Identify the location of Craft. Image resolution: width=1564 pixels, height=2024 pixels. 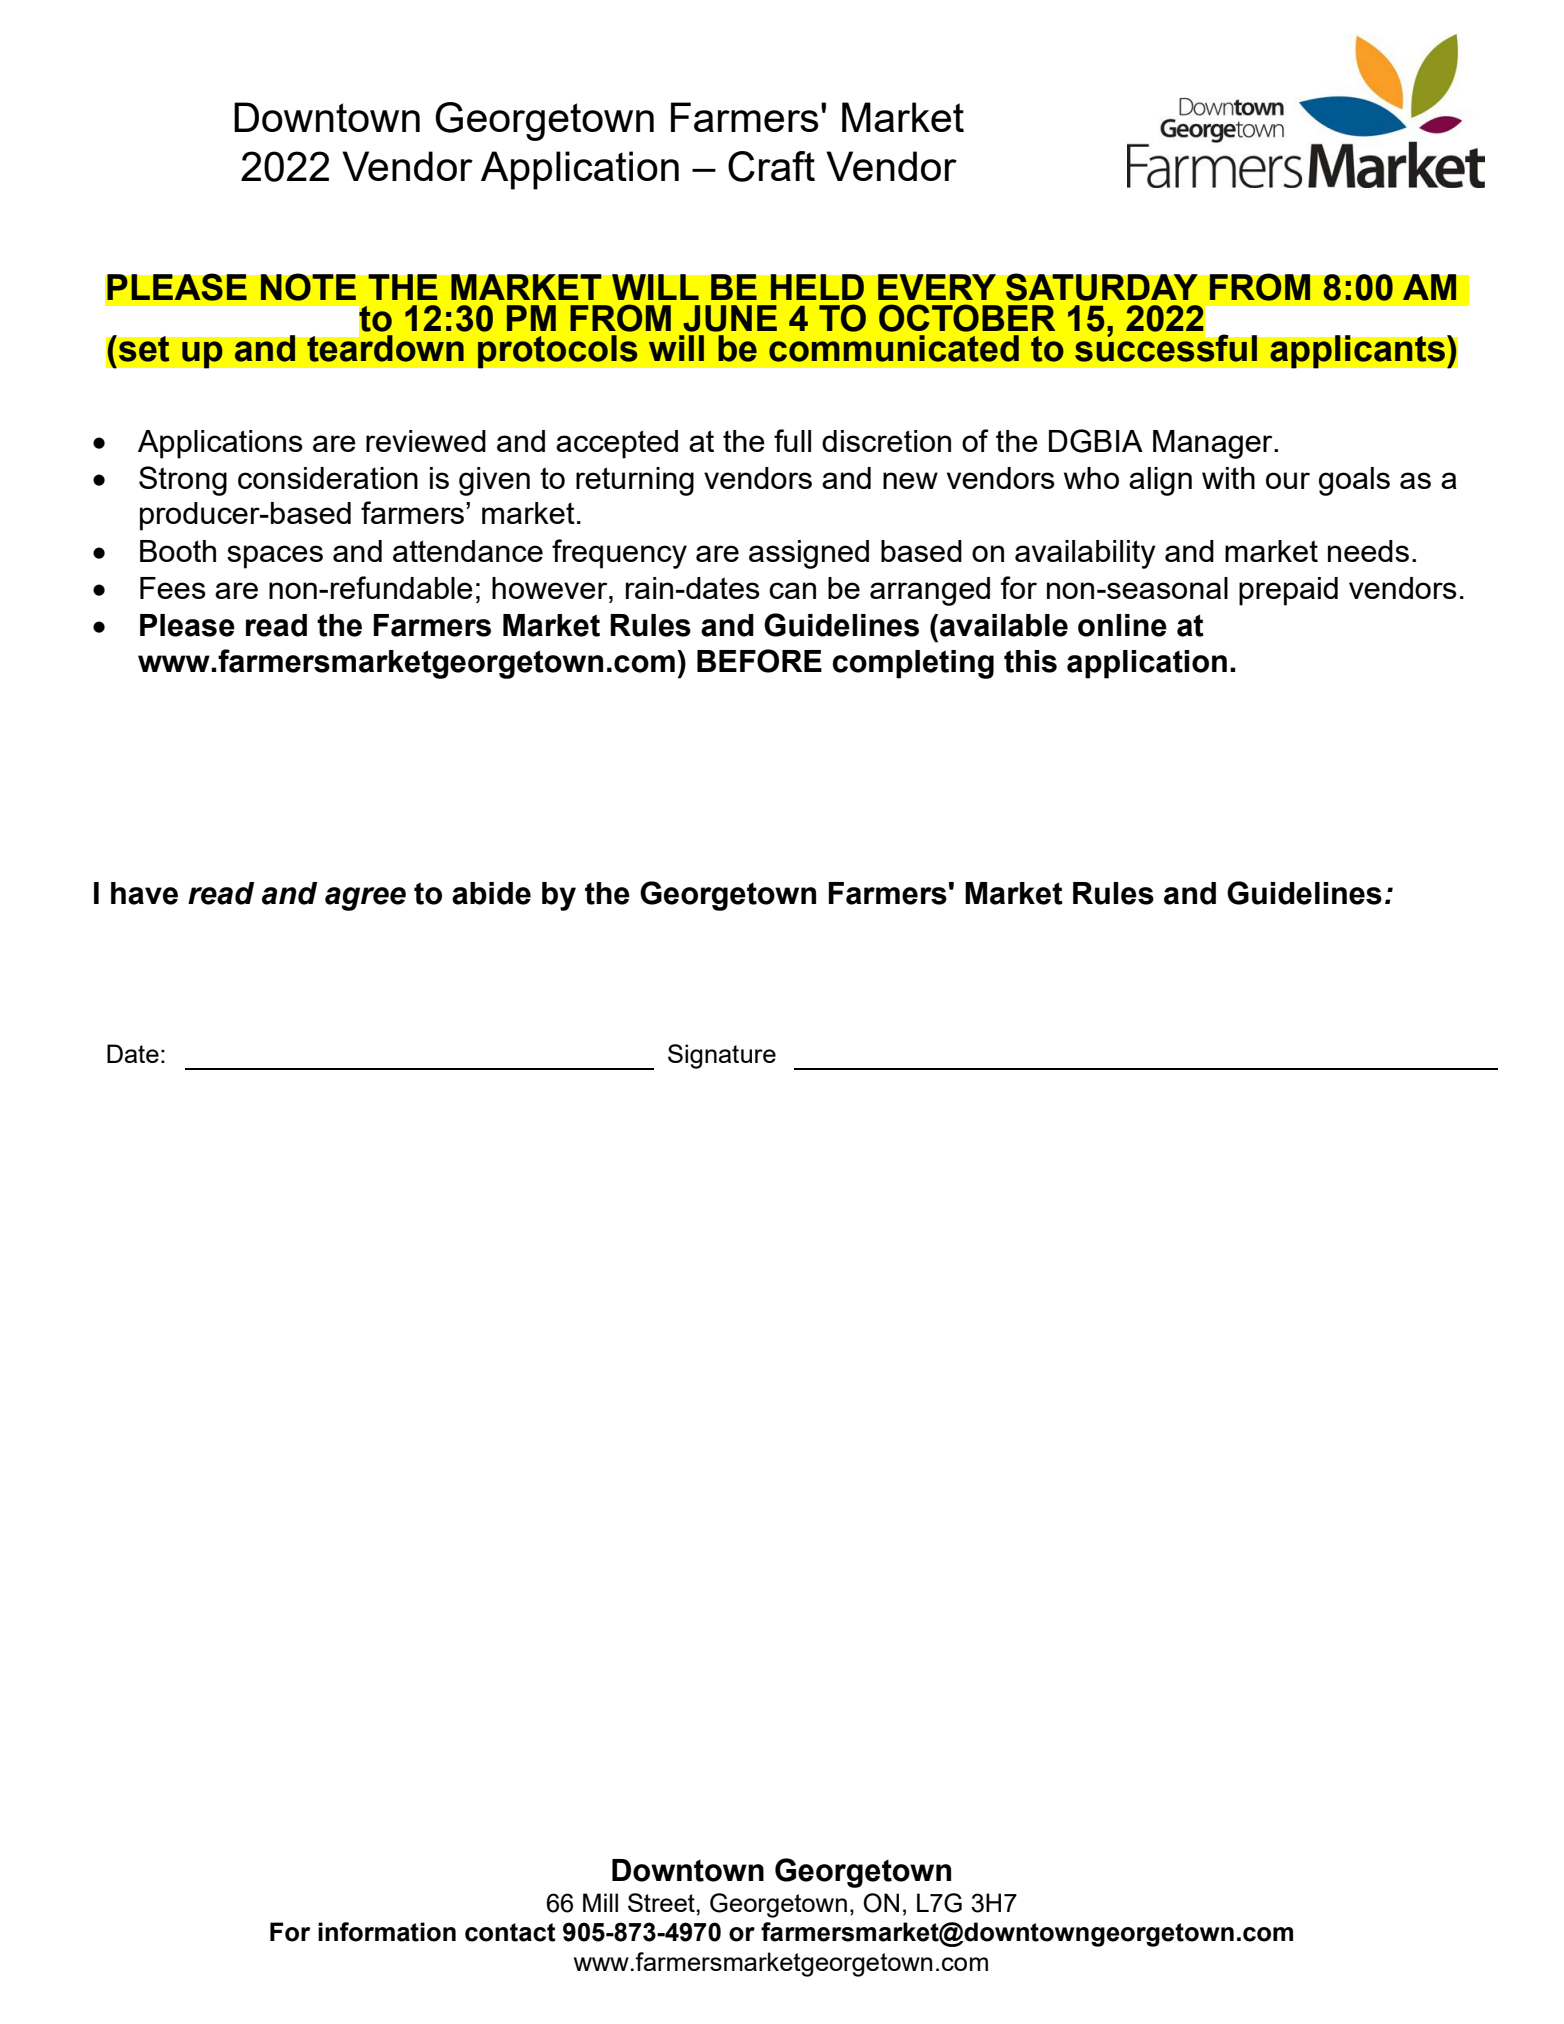
(771, 166).
